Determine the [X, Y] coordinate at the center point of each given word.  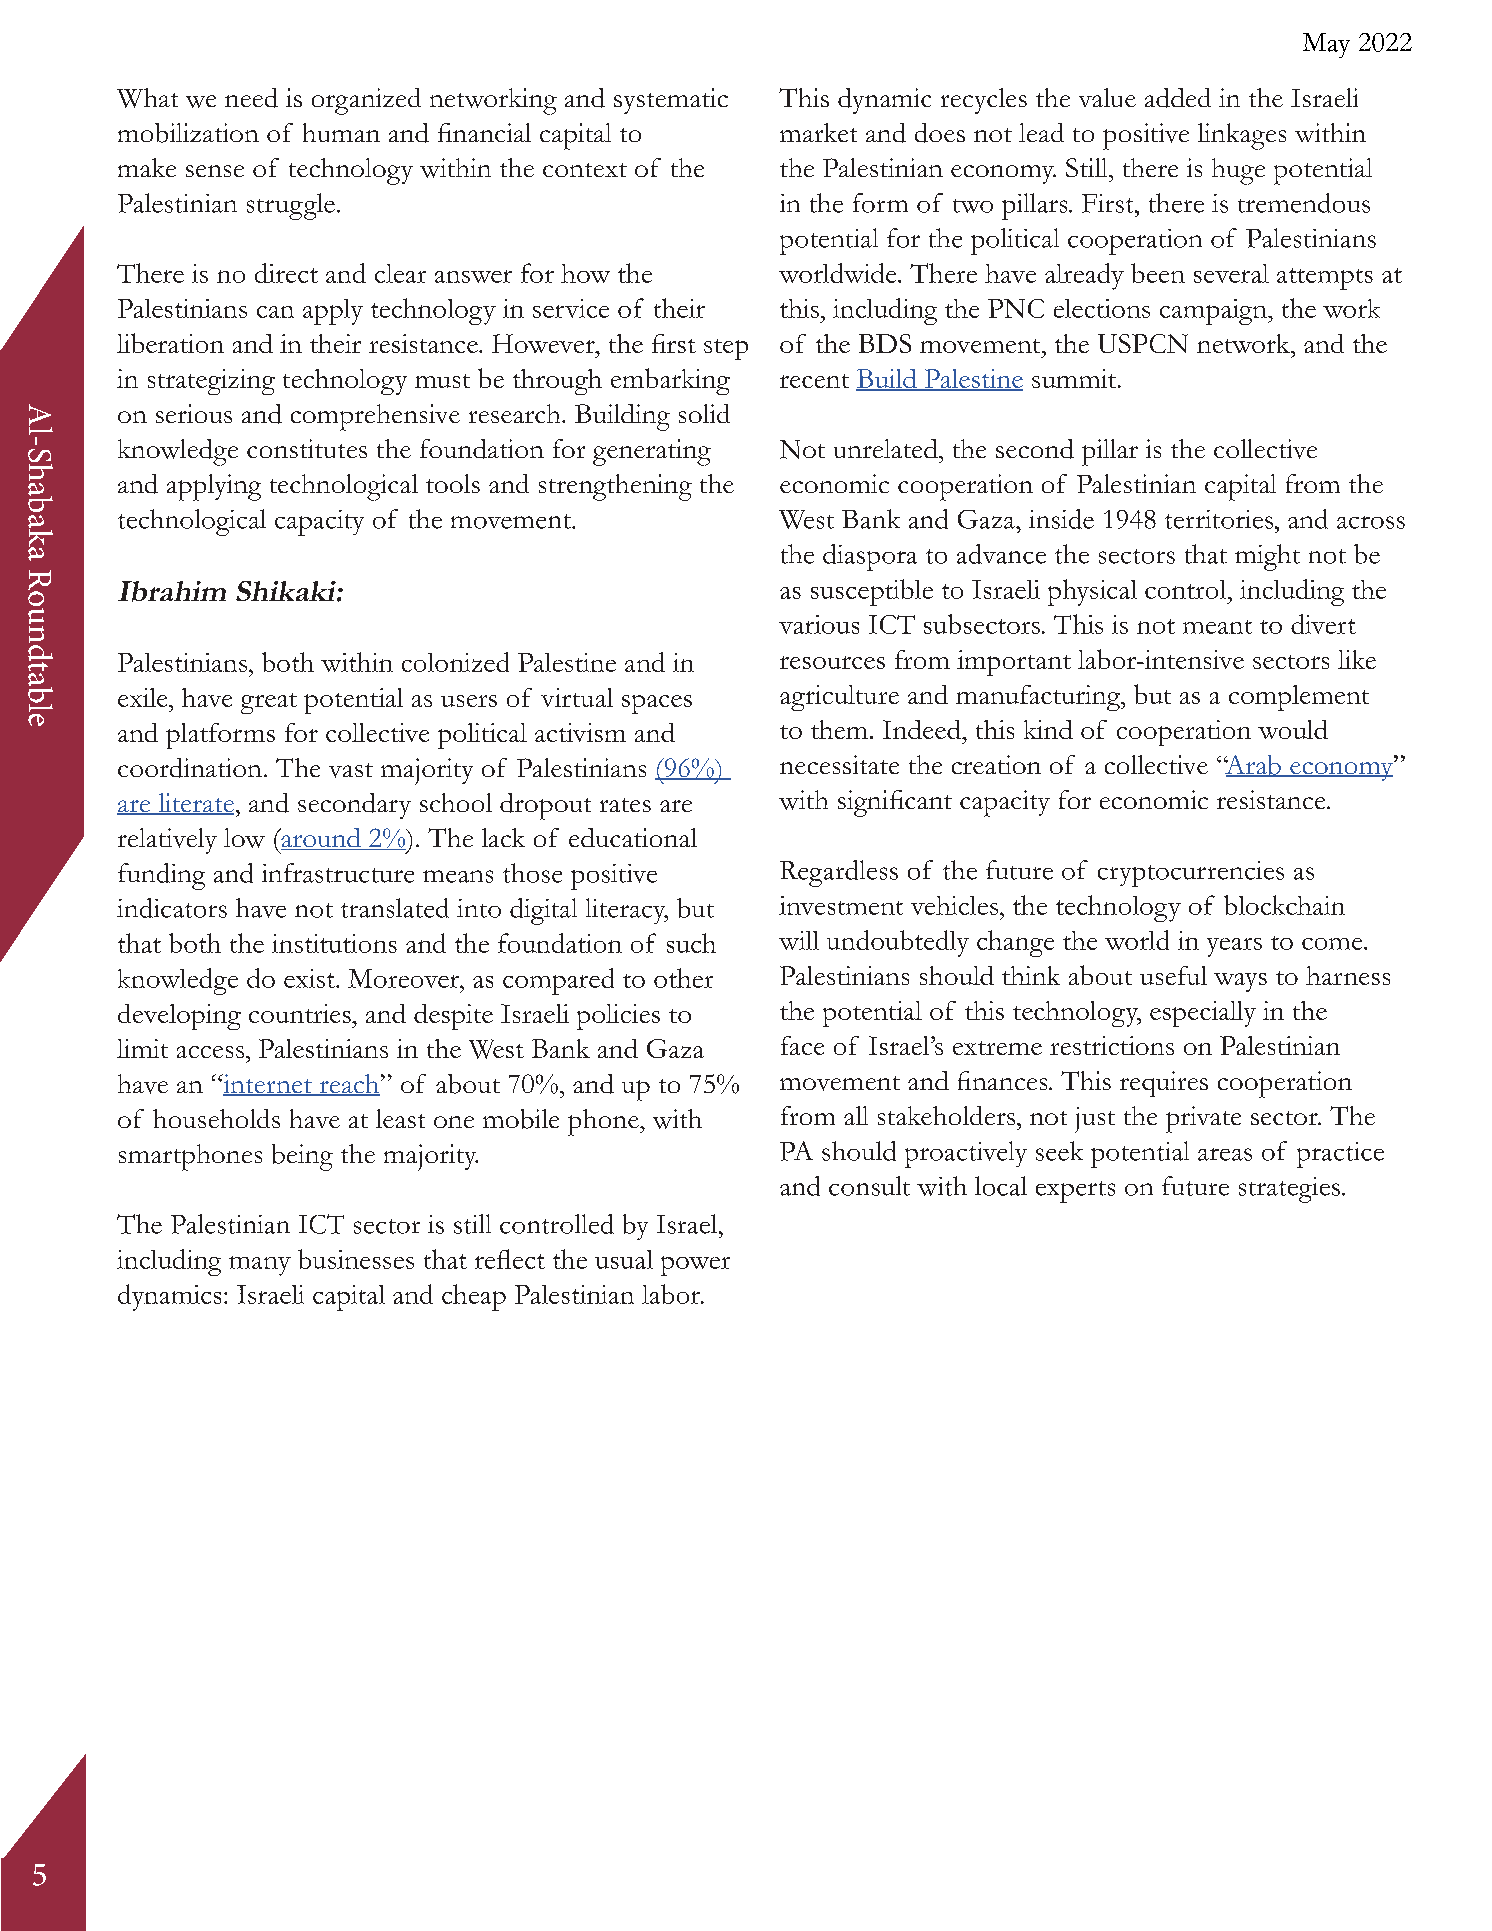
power [695, 1266]
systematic [671, 101]
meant [1217, 627]
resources [832, 662]
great [269, 703]
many [260, 1266]
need [251, 98]
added [1178, 98]
